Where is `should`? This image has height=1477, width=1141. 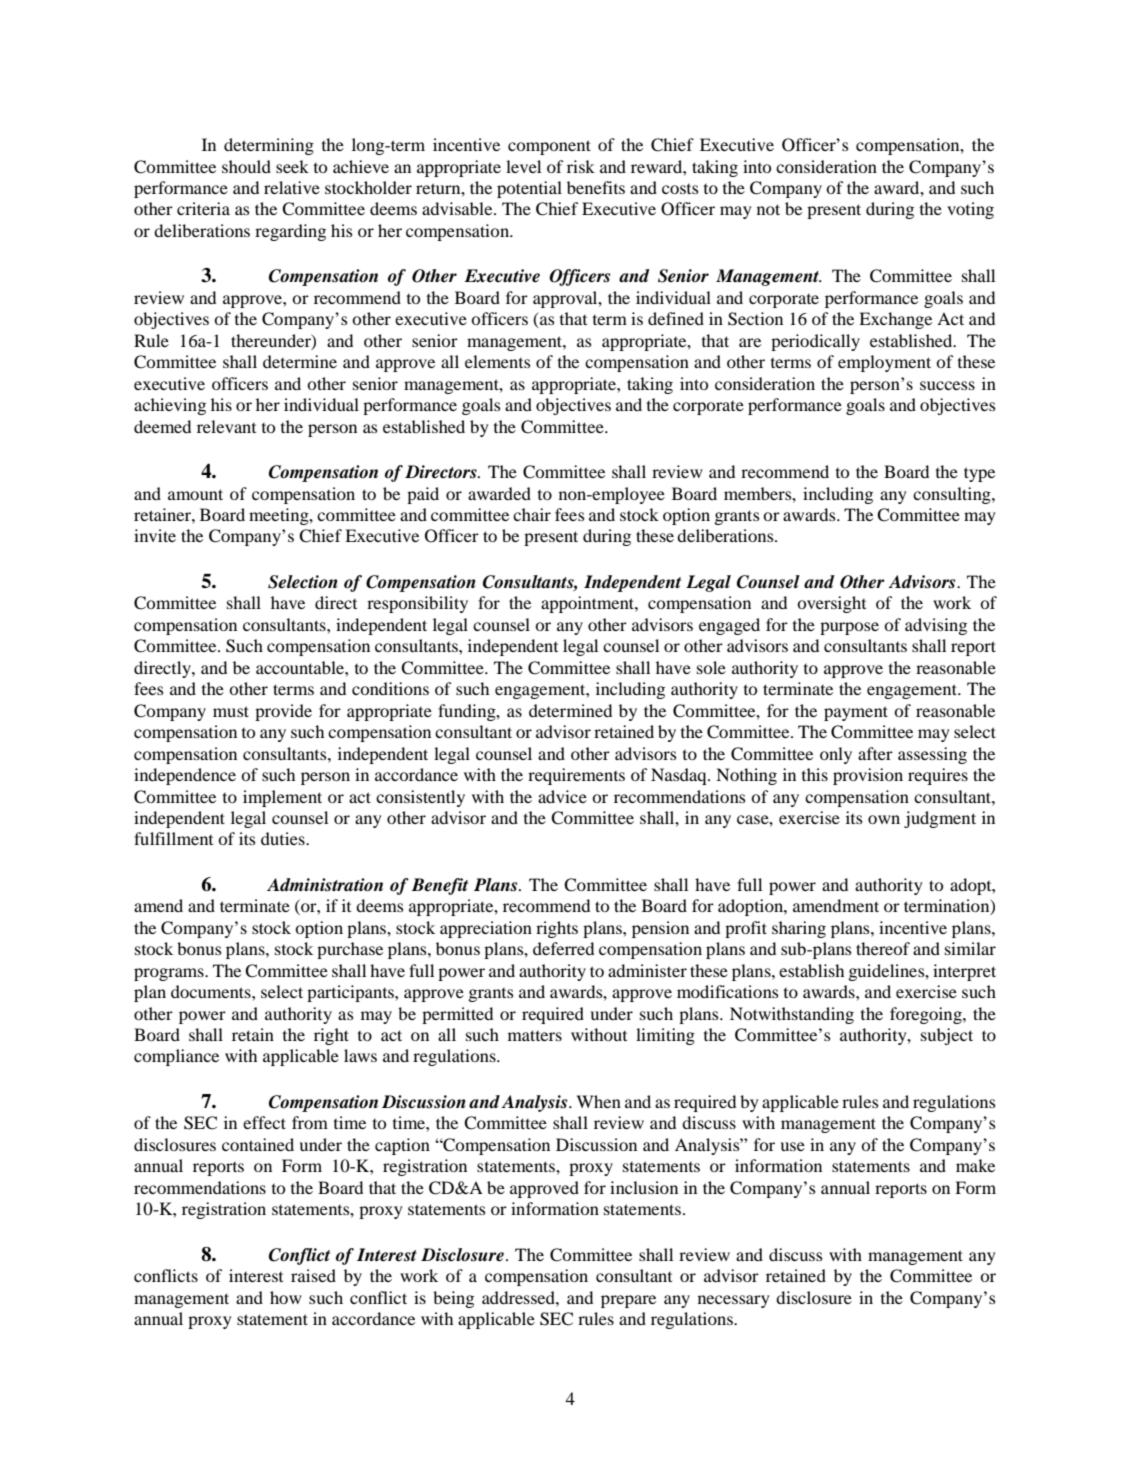
should is located at coordinates (246, 166).
